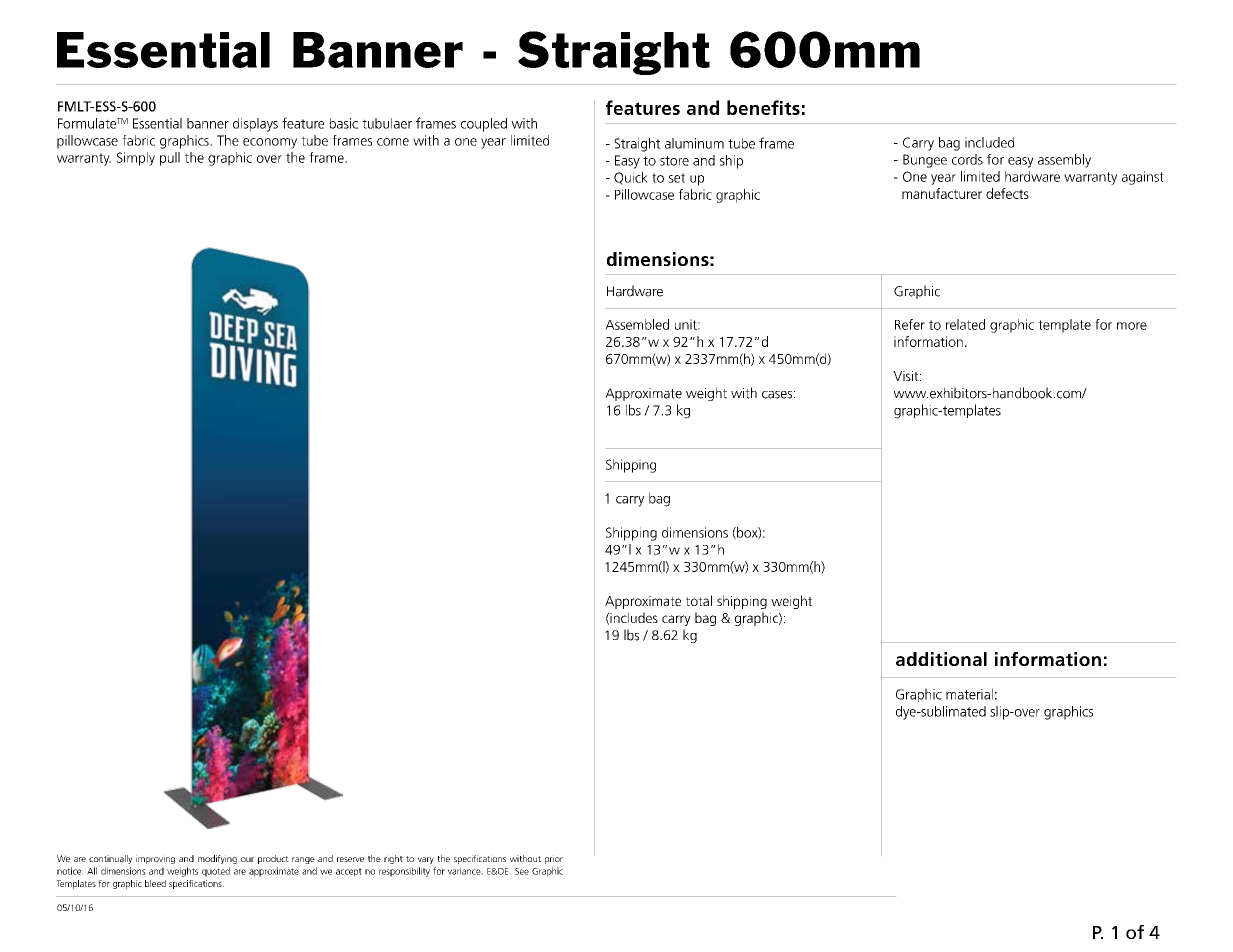  What do you see at coordinates (941, 659) in the screenshot?
I see `additional` at bounding box center [941, 659].
